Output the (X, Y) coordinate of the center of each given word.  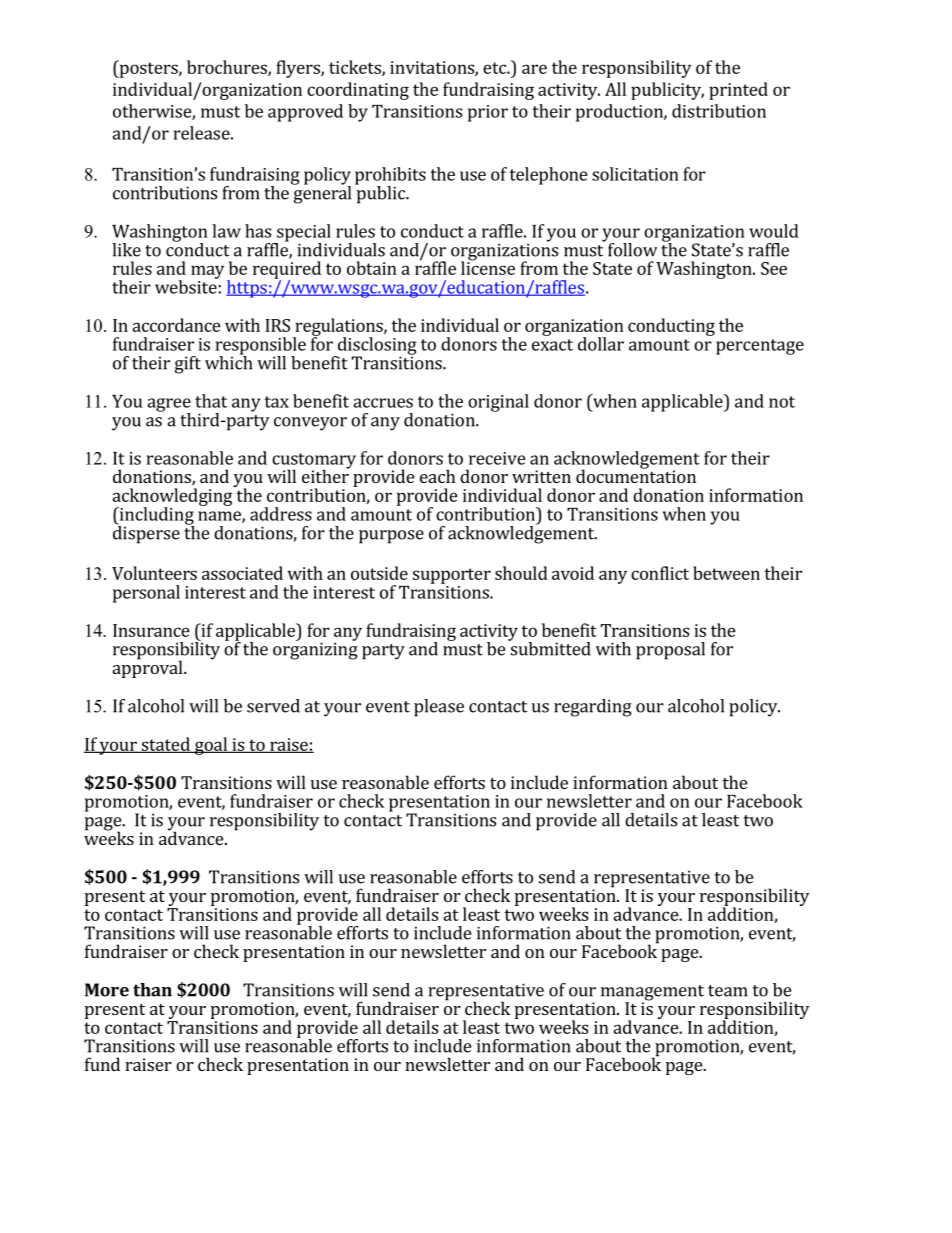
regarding (593, 708)
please (439, 708)
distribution (719, 111)
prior (488, 113)
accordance (176, 325)
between (726, 573)
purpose (391, 537)
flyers (299, 69)
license (488, 267)
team (728, 991)
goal (211, 746)
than (152, 990)
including (155, 517)
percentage (760, 347)
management (652, 994)
